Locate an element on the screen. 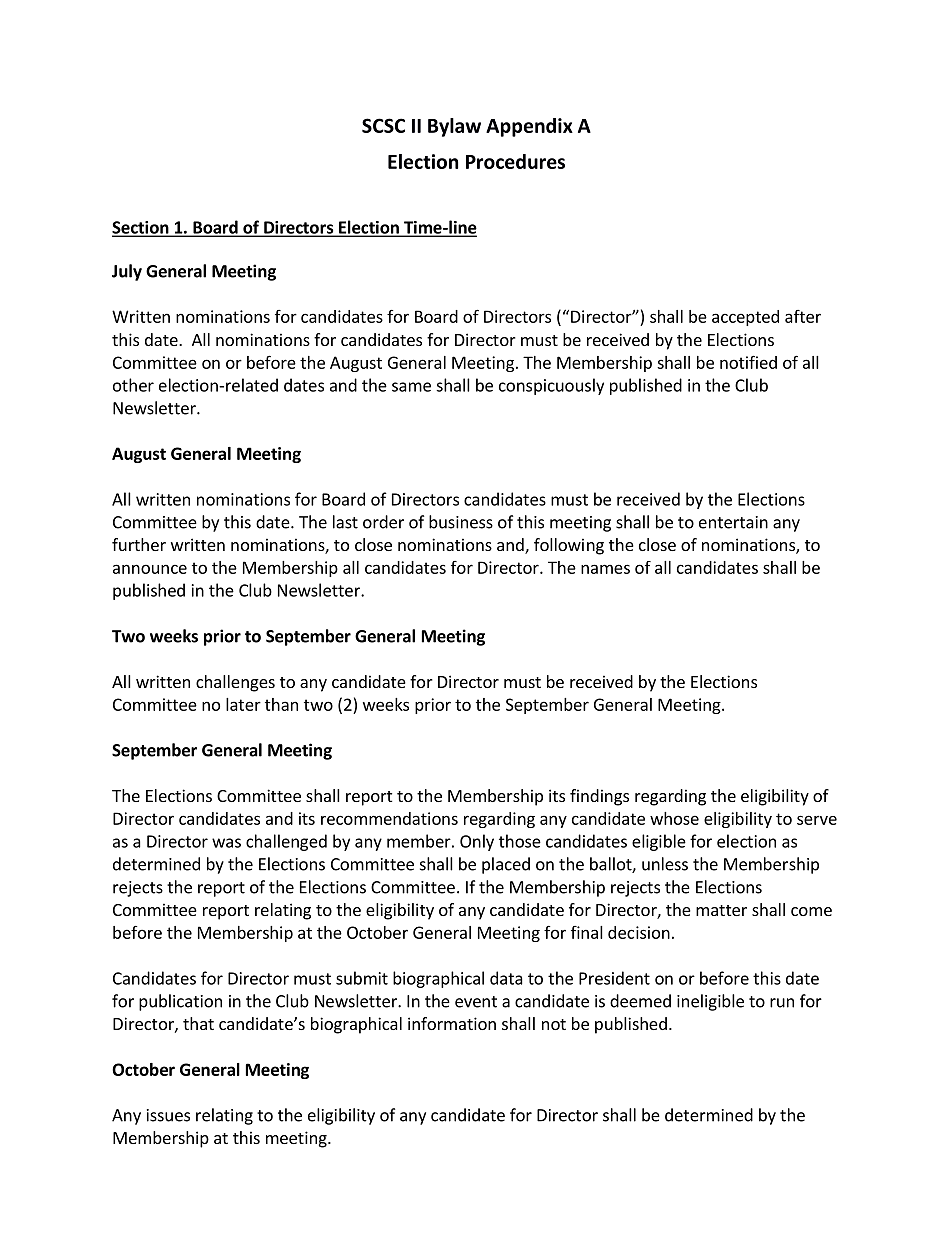 Image resolution: width=952 pixels, height=1233 pixels. issues is located at coordinates (168, 1115).
